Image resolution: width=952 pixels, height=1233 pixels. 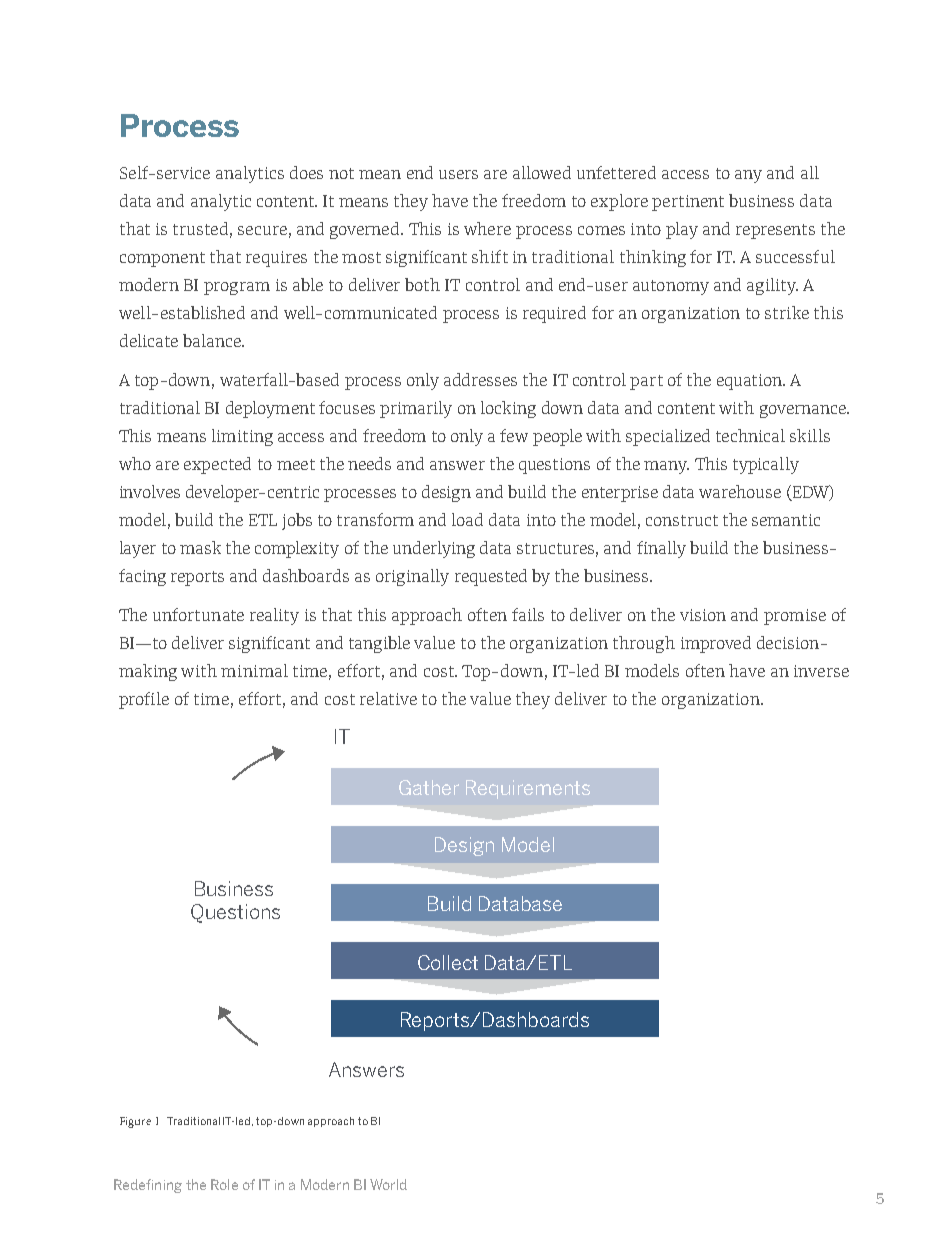 What do you see at coordinates (224, 1184) in the screenshot?
I see `Role` at bounding box center [224, 1184].
